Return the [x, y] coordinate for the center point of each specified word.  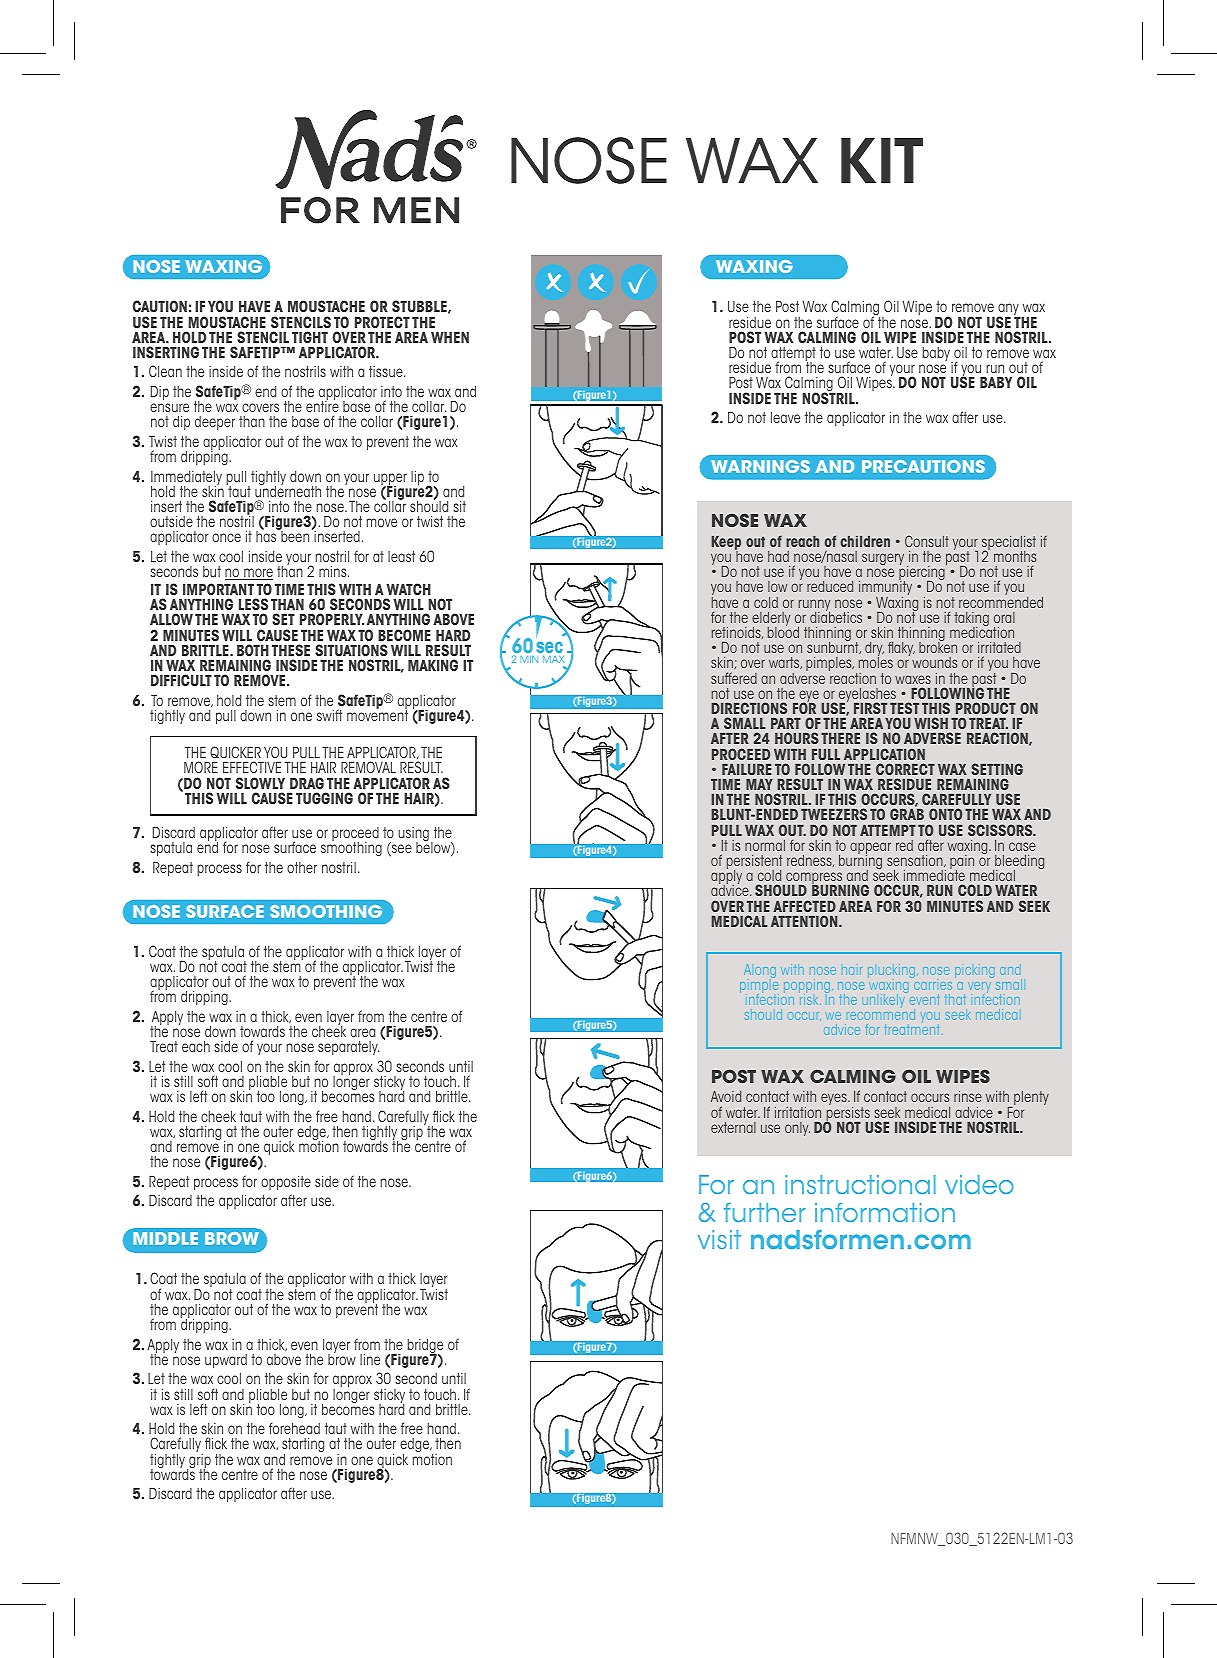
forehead [294, 1428]
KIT [882, 160]
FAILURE [747, 769]
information [885, 1212]
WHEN [450, 337]
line [370, 1359]
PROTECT [382, 322]
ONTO [945, 814]
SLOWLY [260, 783]
